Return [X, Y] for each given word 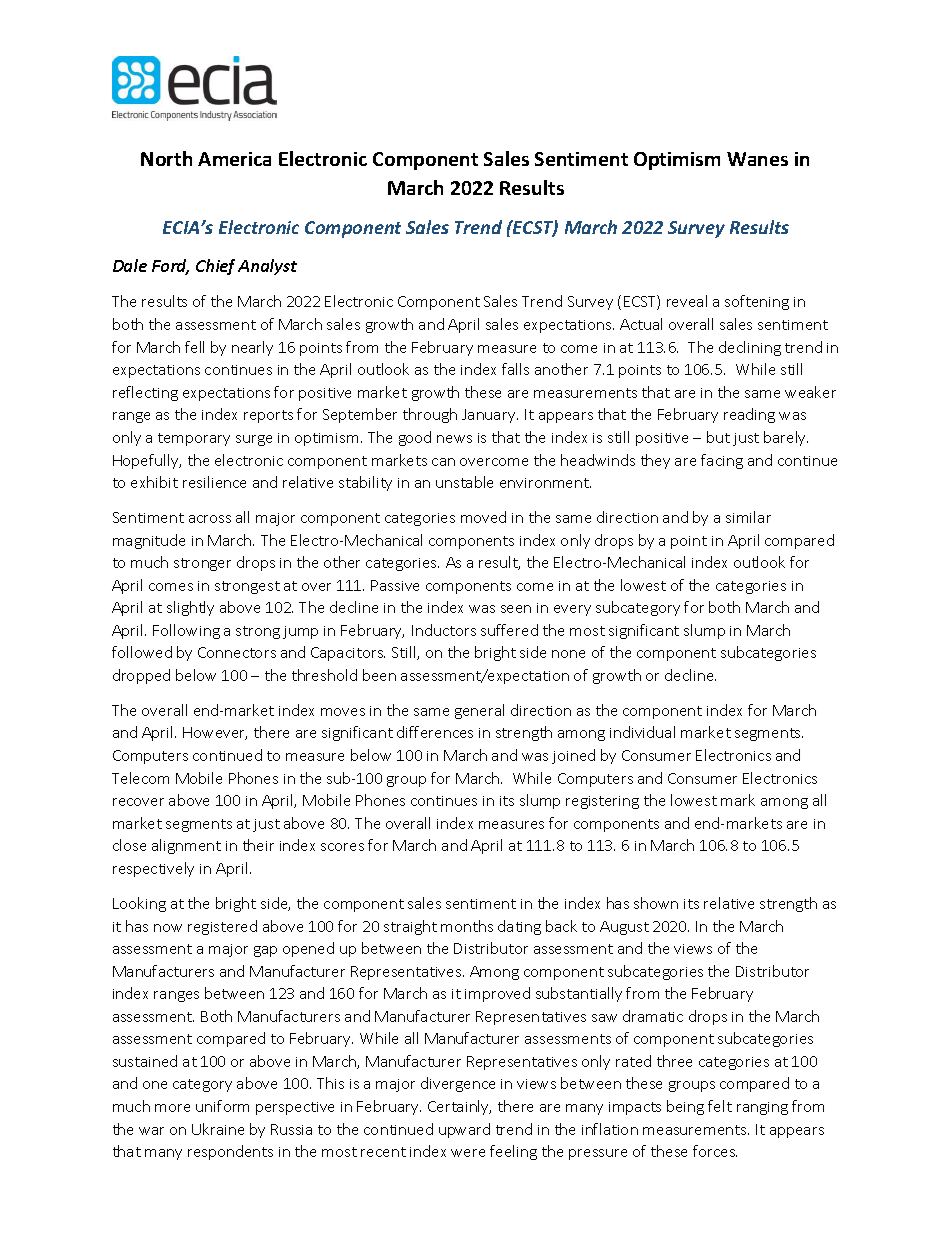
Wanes [757, 159]
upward [464, 1130]
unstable [464, 482]
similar [748, 517]
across [210, 519]
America [234, 159]
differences [435, 732]
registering [602, 802]
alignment [186, 846]
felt [720, 1106]
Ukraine [218, 1129]
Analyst [267, 267]
